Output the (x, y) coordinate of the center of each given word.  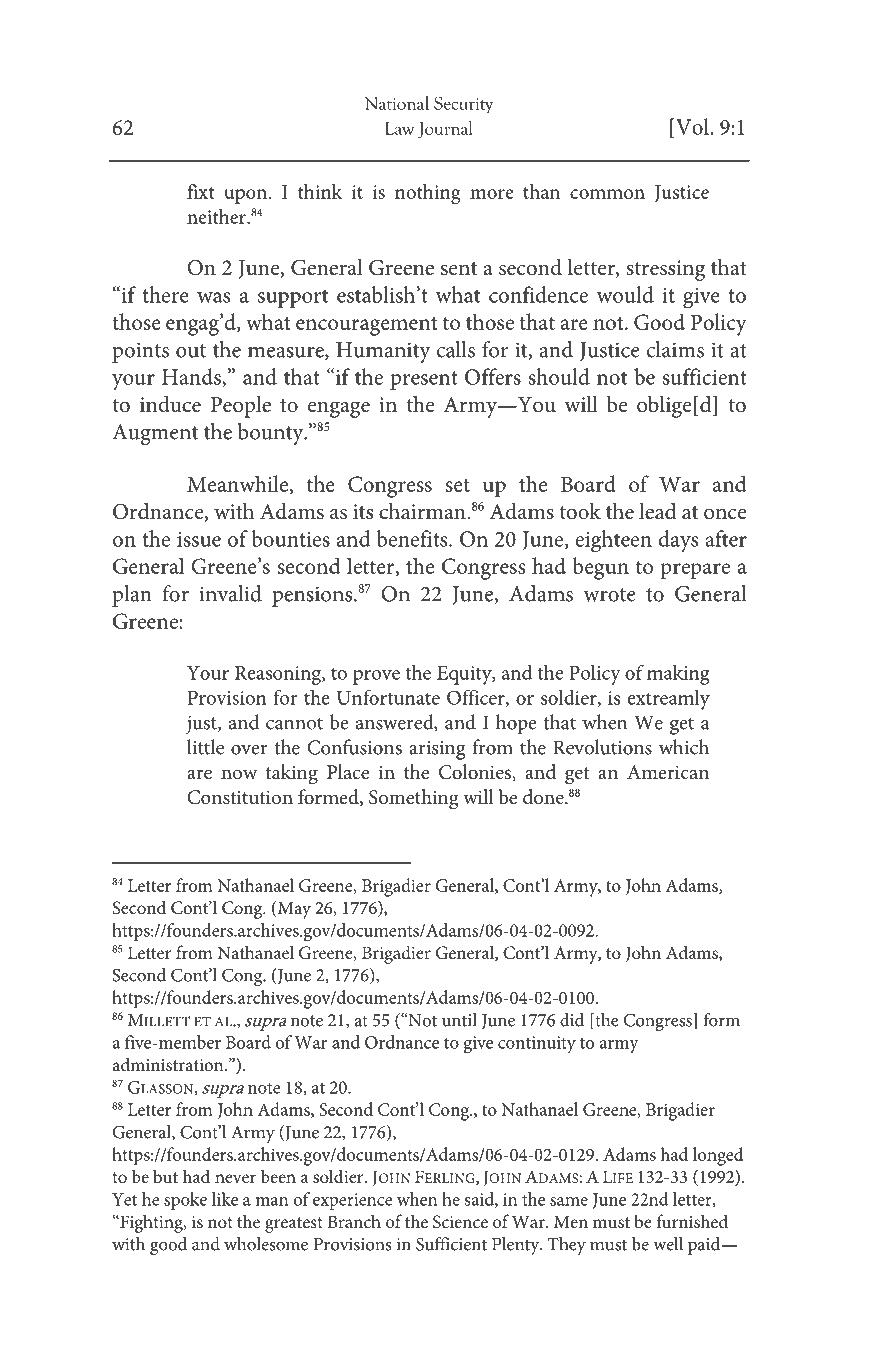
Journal (445, 129)
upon (245, 196)
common (607, 194)
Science (460, 1222)
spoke (185, 1201)
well (668, 1244)
